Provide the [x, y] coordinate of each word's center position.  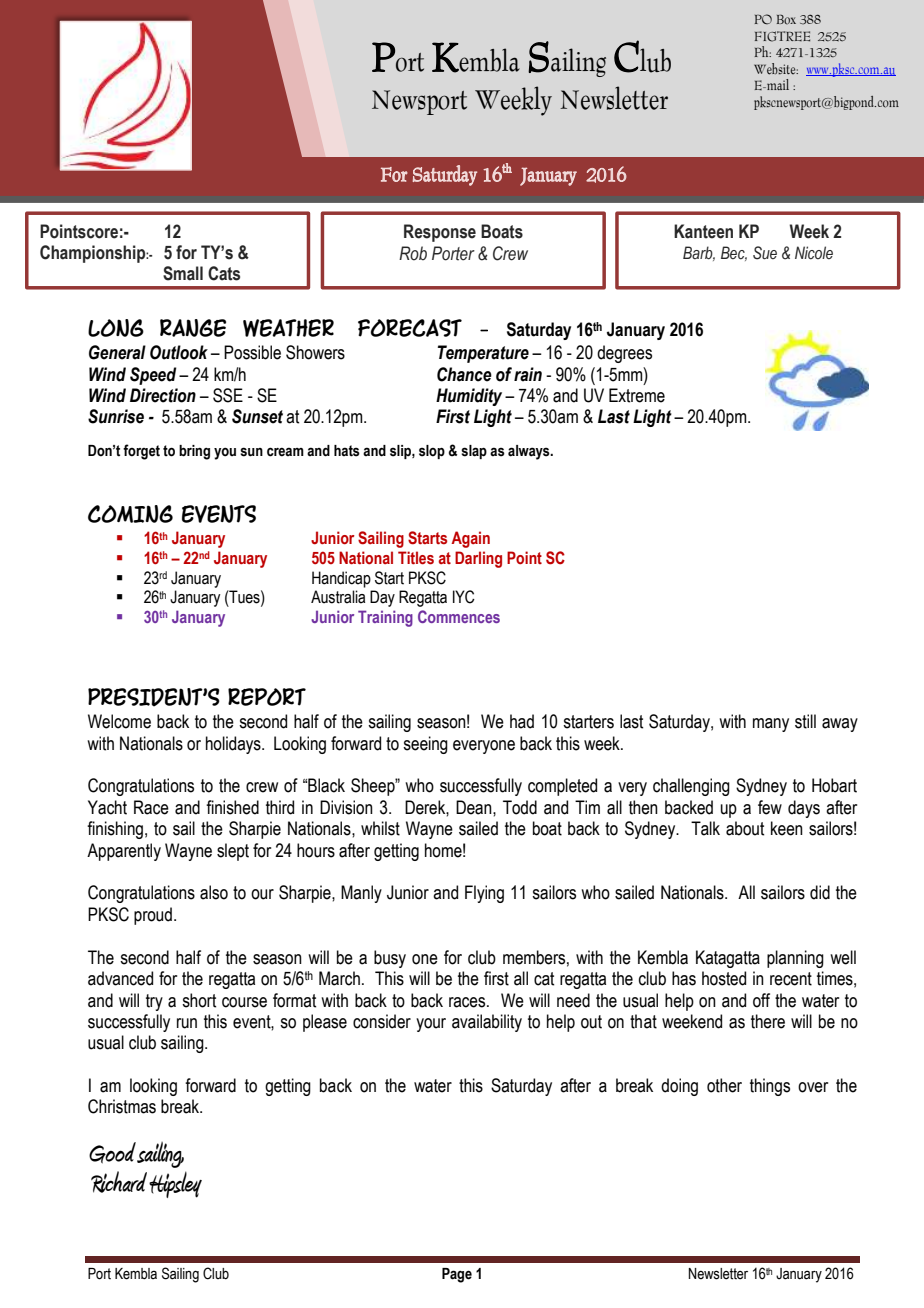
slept [233, 852]
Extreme [637, 395]
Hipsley [175, 1184]
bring [194, 452]
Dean [475, 807]
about [745, 828]
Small [183, 273]
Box [786, 19]
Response [440, 233]
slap [474, 452]
